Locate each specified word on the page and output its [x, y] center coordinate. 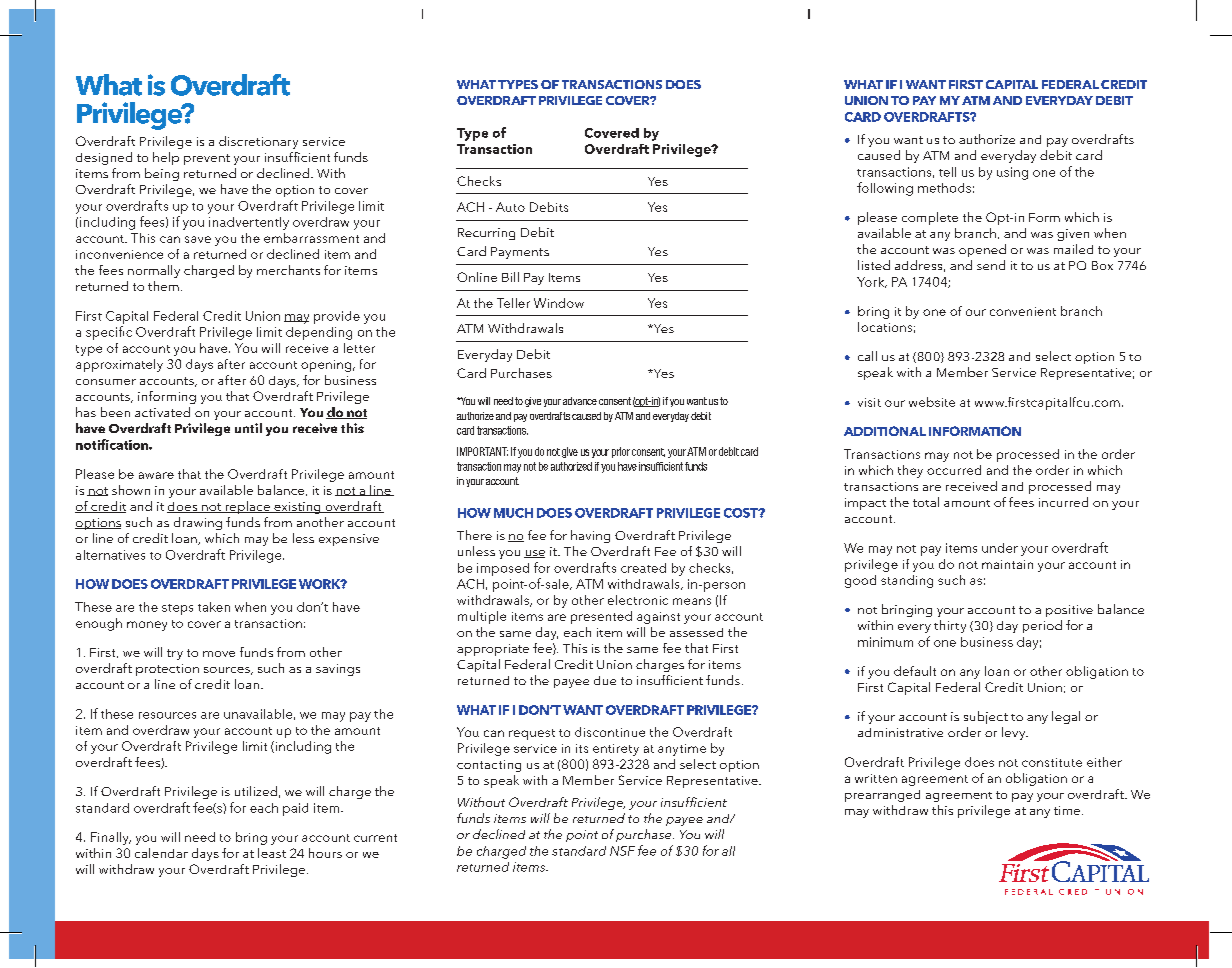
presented [601, 617]
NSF [622, 851]
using [1012, 173]
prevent [207, 159]
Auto [510, 207]
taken [214, 607]
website [932, 402]
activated [162, 412]
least [272, 853]
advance [580, 401]
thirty [950, 626]
